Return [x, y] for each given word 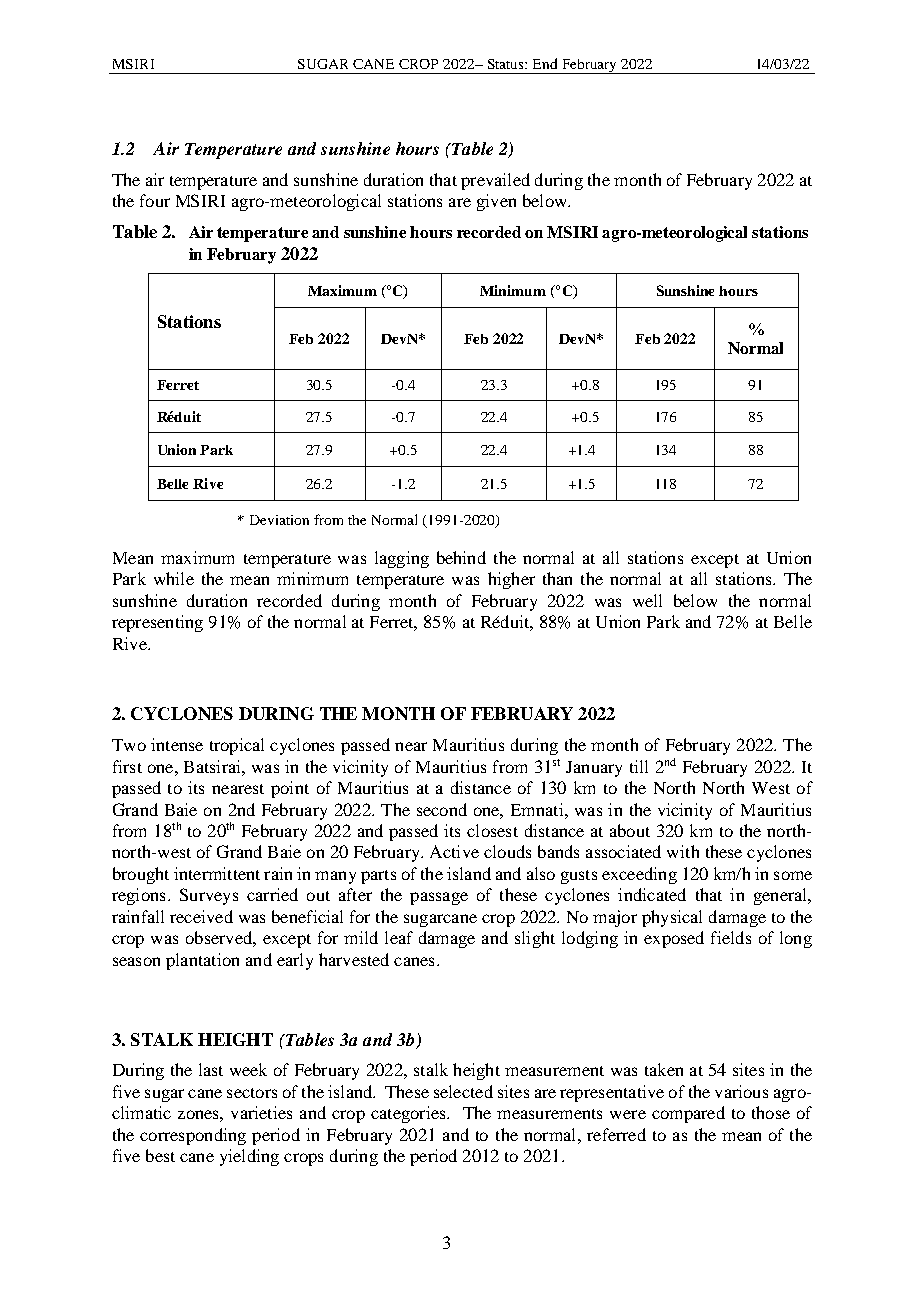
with [683, 851]
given [496, 202]
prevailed [495, 181]
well [647, 600]
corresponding [193, 1136]
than [557, 578]
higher [511, 580]
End [545, 63]
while [174, 578]
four [155, 200]
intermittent [217, 873]
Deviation [279, 520]
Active [454, 851]
